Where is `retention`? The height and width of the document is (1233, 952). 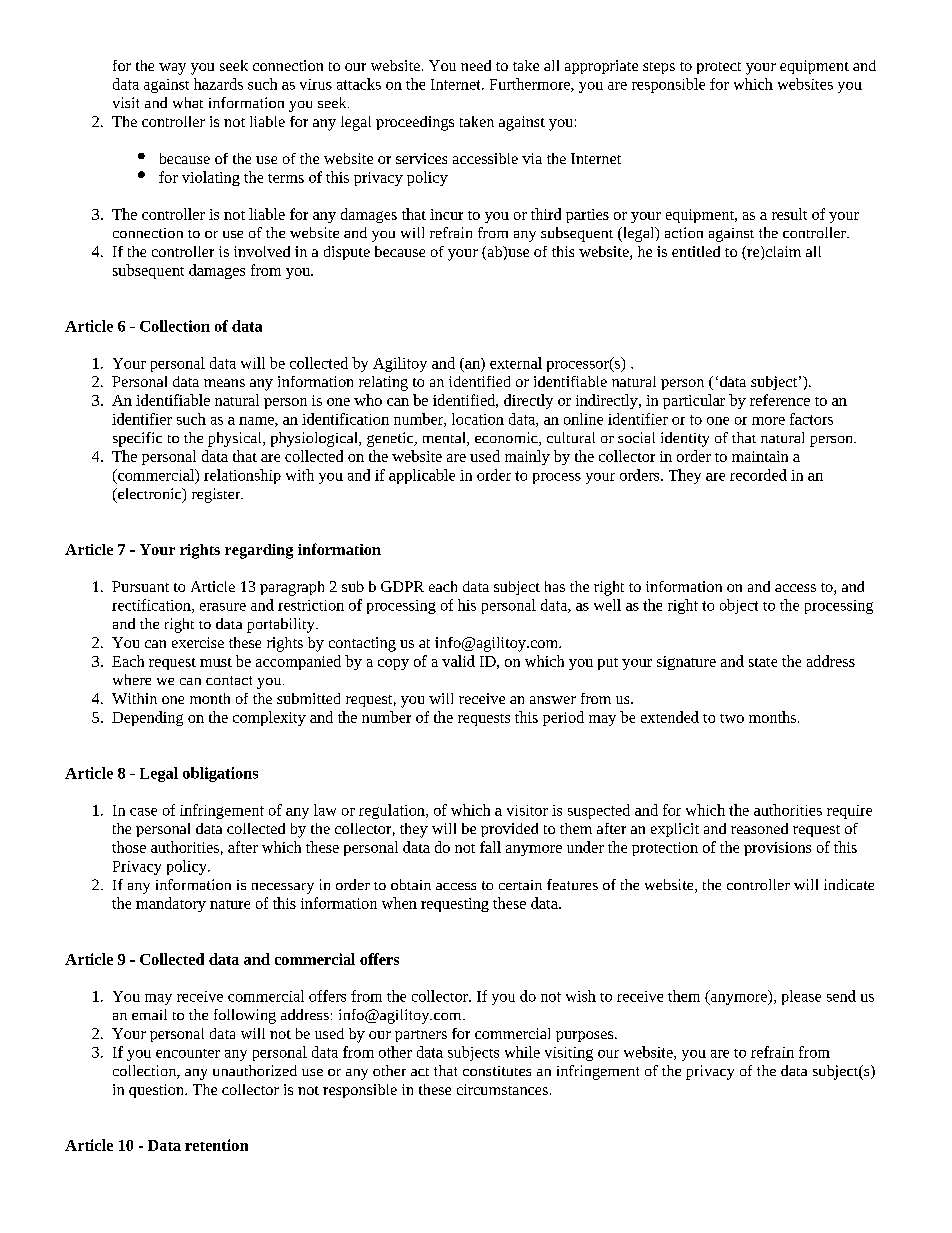 retention is located at coordinates (216, 1145).
